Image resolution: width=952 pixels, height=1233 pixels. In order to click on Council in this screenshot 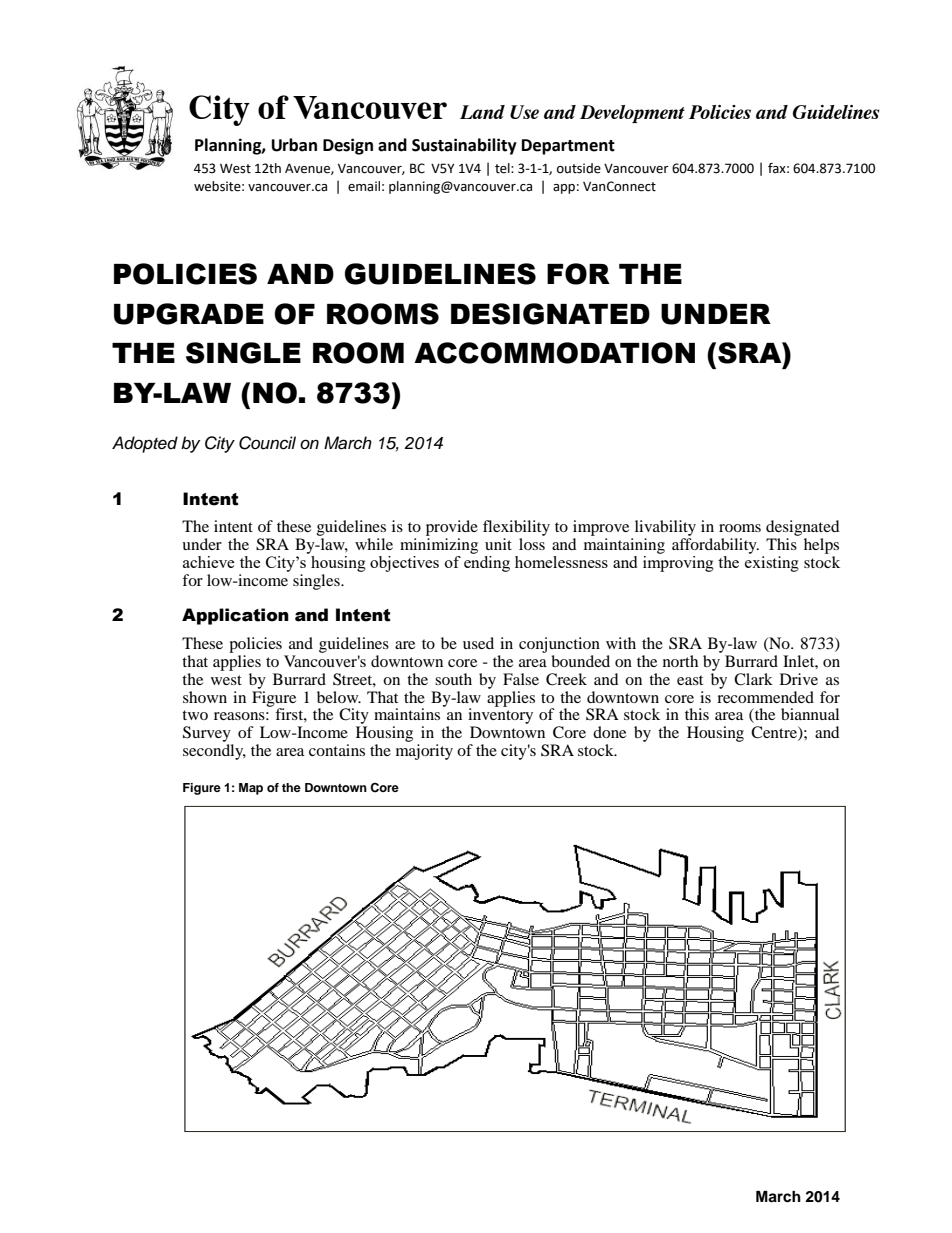, I will do `click(267, 443)`.
